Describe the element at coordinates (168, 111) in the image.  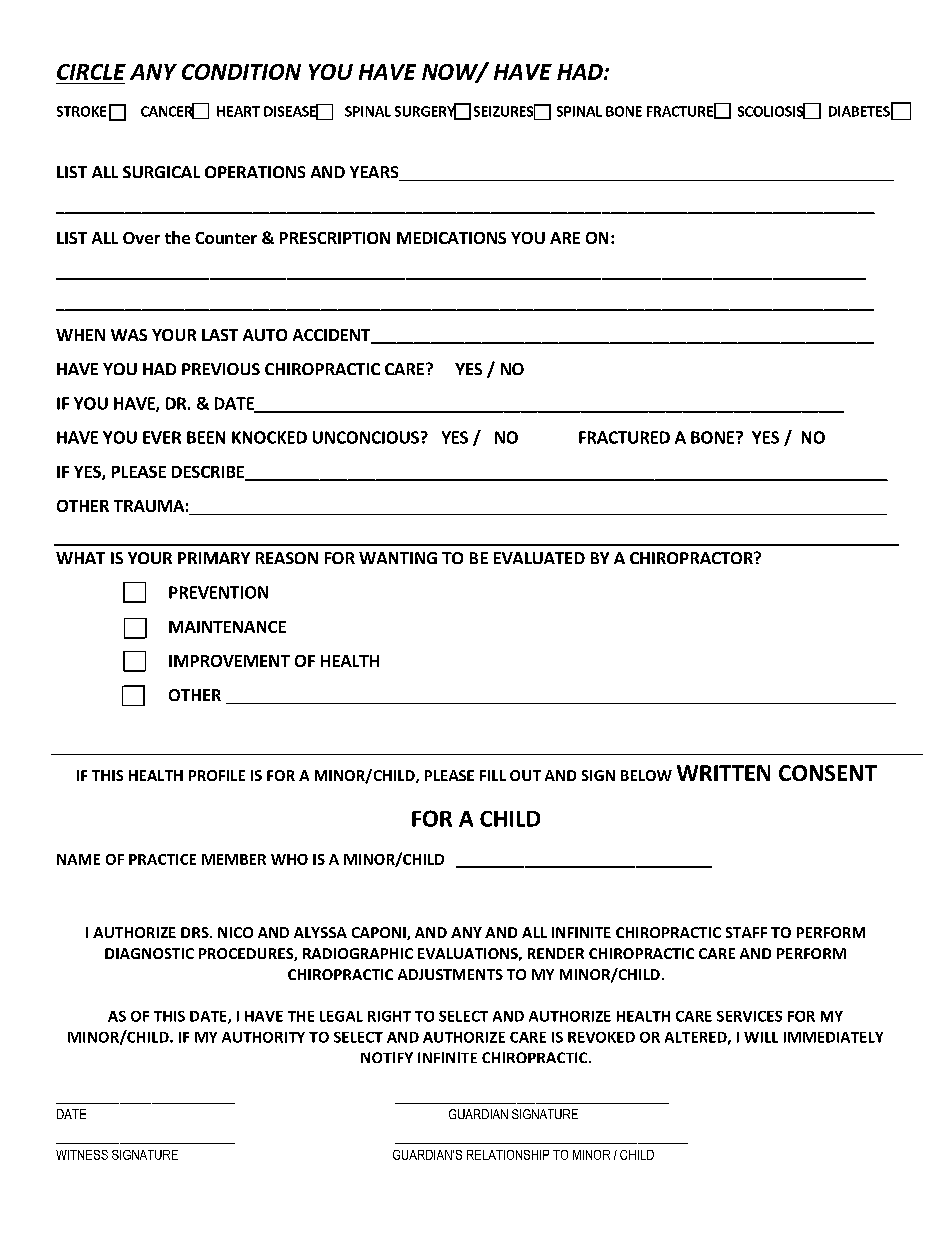
I see `CANCER` at that location.
